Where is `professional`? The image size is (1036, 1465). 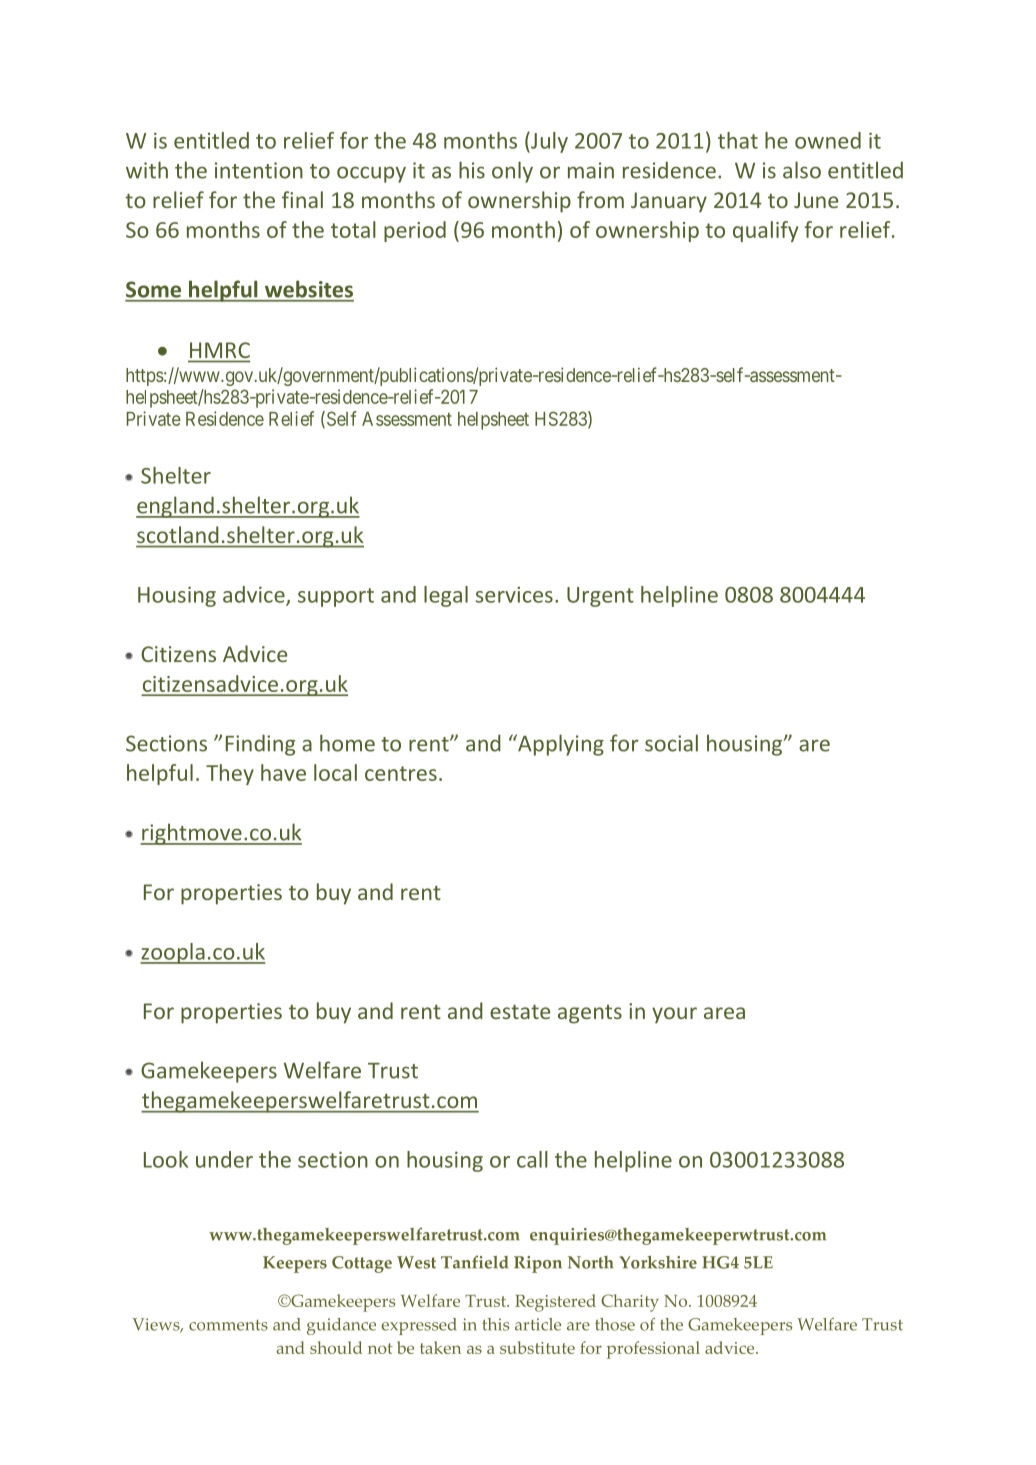 professional is located at coordinates (653, 1350).
